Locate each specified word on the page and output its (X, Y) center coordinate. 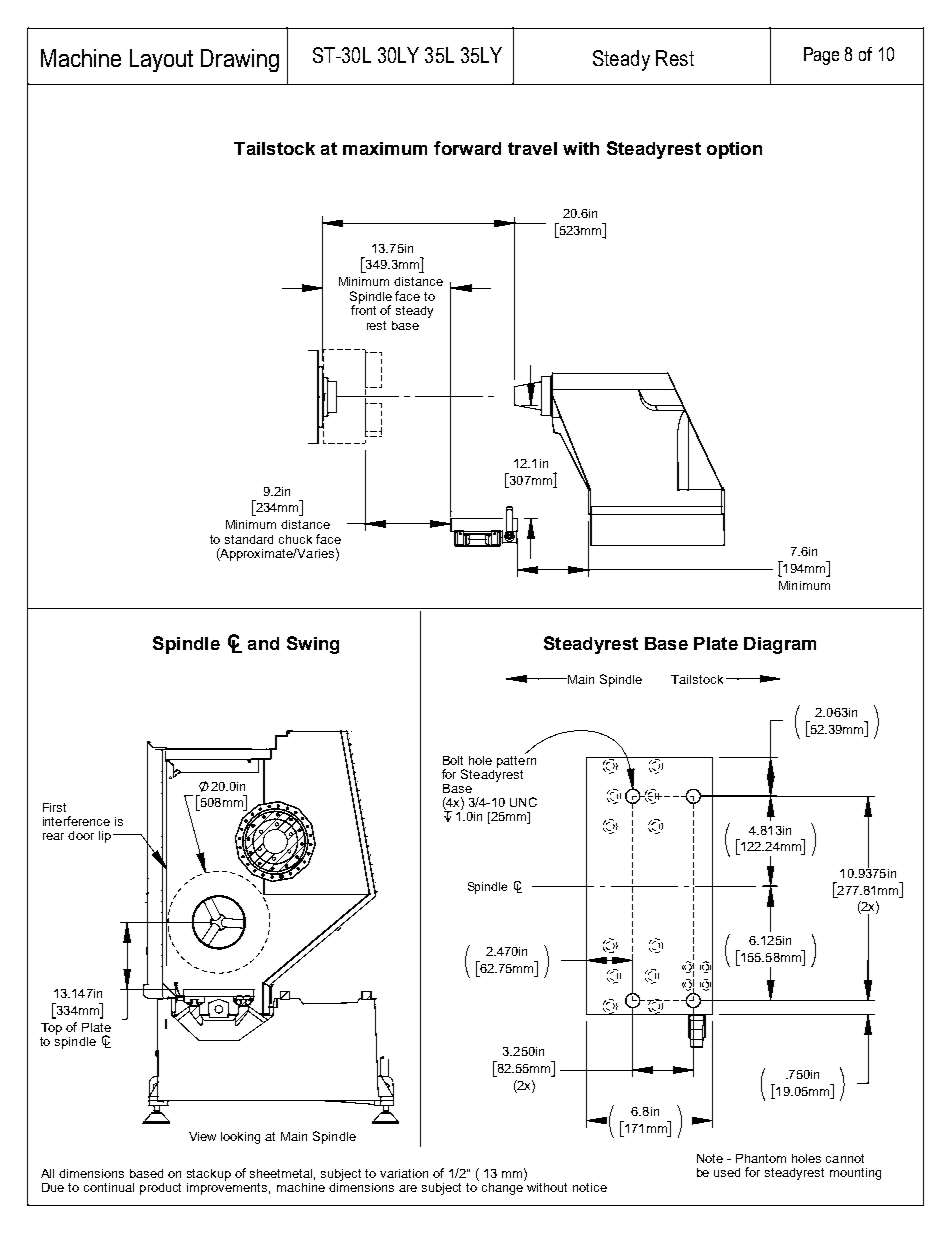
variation (404, 1173)
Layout (161, 60)
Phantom (761, 1158)
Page (821, 56)
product (160, 1189)
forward (467, 148)
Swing (313, 645)
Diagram (780, 645)
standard (249, 539)
